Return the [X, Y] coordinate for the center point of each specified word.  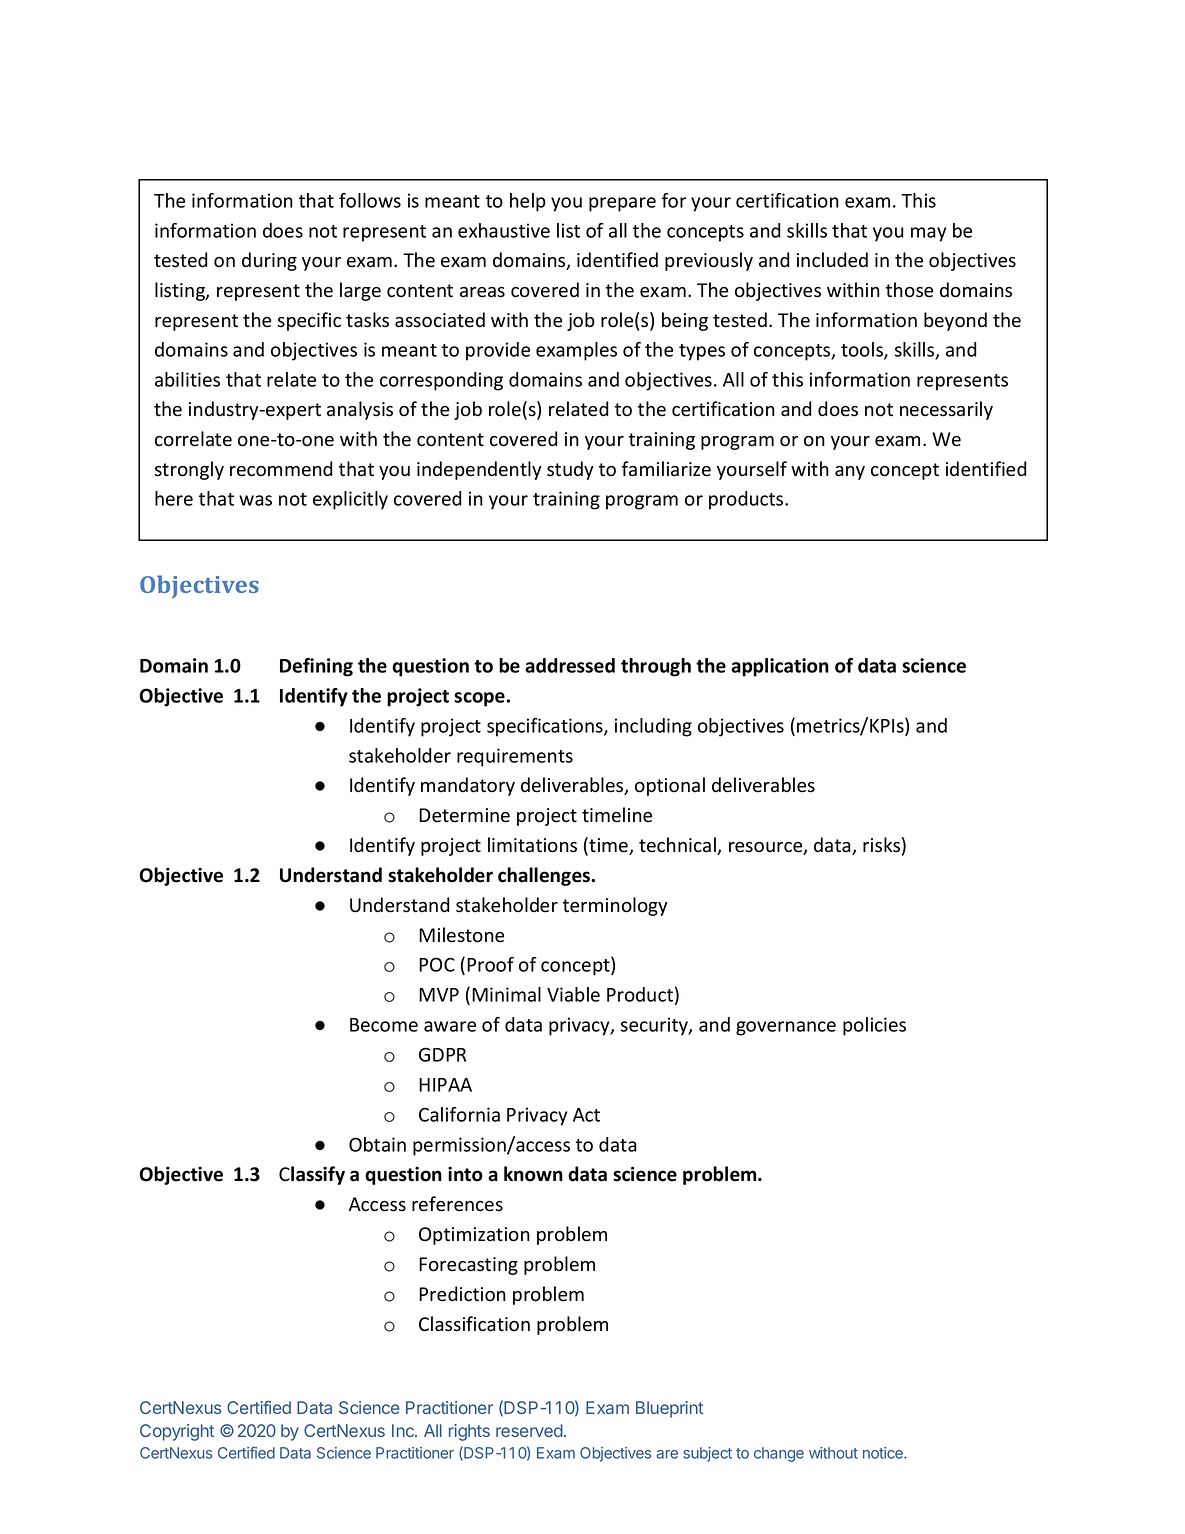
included [832, 260]
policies [874, 1026]
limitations [532, 845]
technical [678, 846]
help [528, 202]
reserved [529, 1430]
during [269, 261]
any [850, 473]
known [533, 1174]
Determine [464, 815]
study [570, 470]
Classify [312, 1175]
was [255, 500]
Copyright [177, 1432]
